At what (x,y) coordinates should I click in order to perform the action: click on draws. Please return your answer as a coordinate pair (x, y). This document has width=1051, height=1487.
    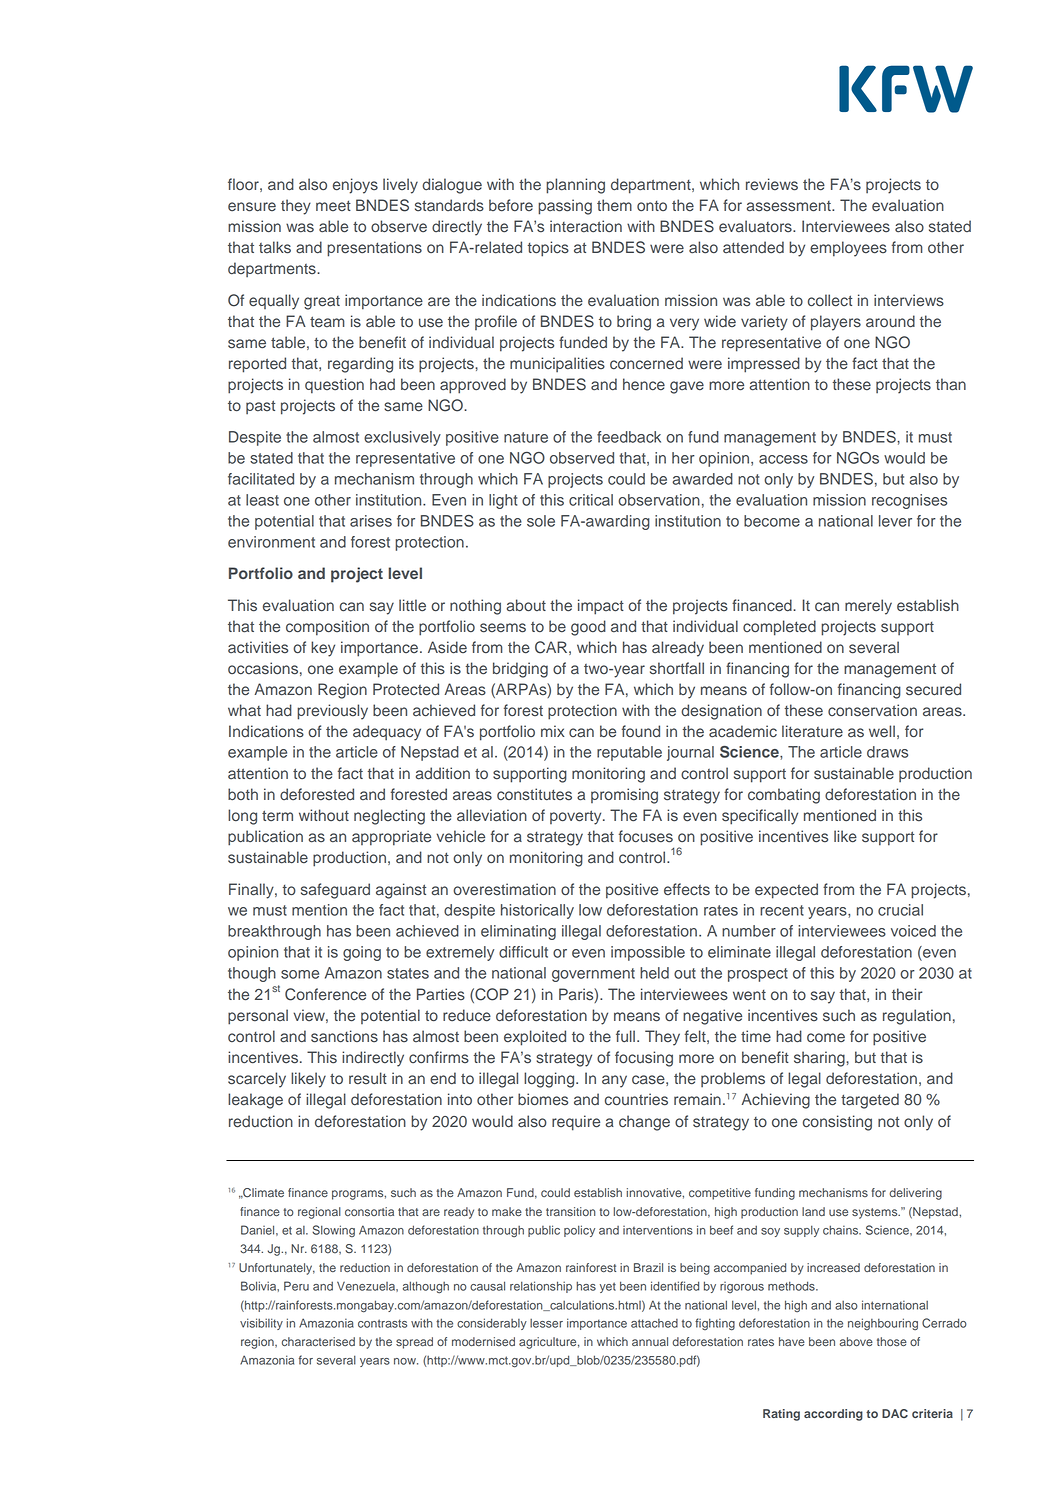
    Looking at the image, I should click on (887, 752).
